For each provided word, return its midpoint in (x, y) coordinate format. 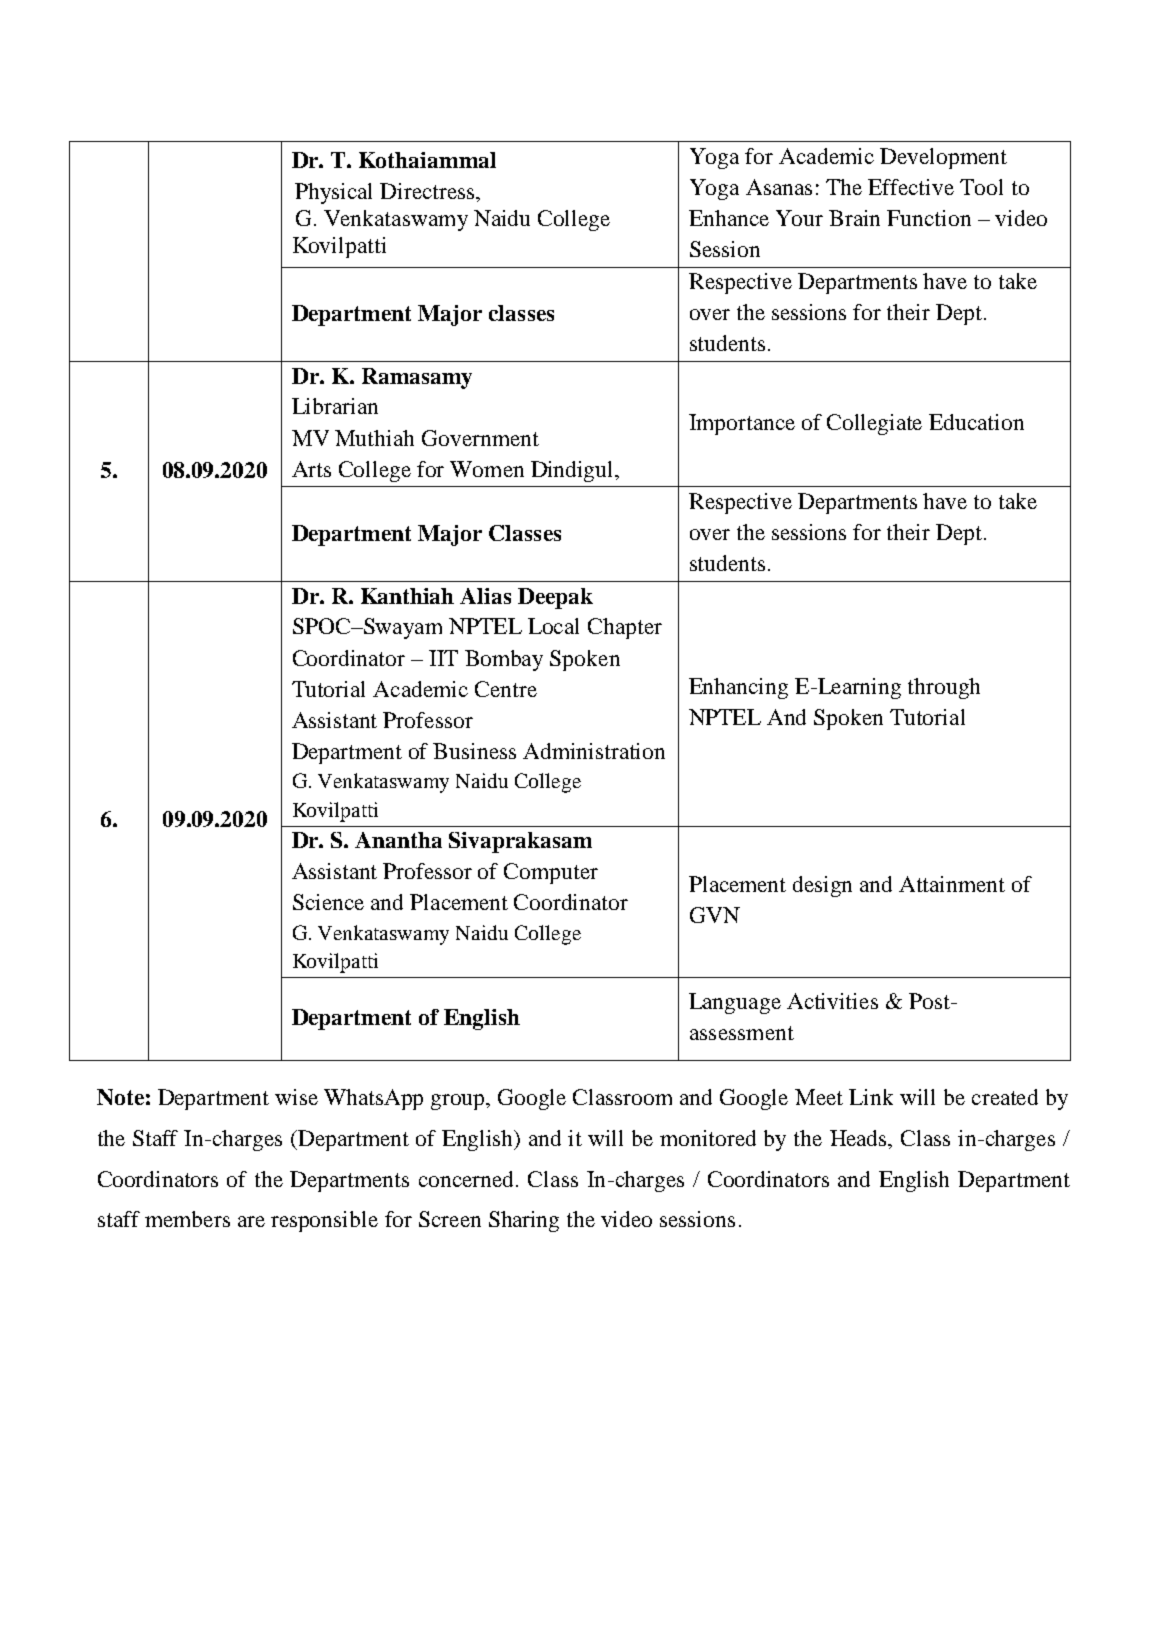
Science (328, 902)
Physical (333, 193)
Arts (311, 469)
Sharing (524, 1221)
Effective (911, 187)
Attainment (952, 884)
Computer (551, 873)
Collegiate (874, 424)
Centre (506, 689)
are (251, 1221)
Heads (860, 1139)
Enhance (729, 218)
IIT (443, 658)
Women (487, 469)
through (944, 688)
